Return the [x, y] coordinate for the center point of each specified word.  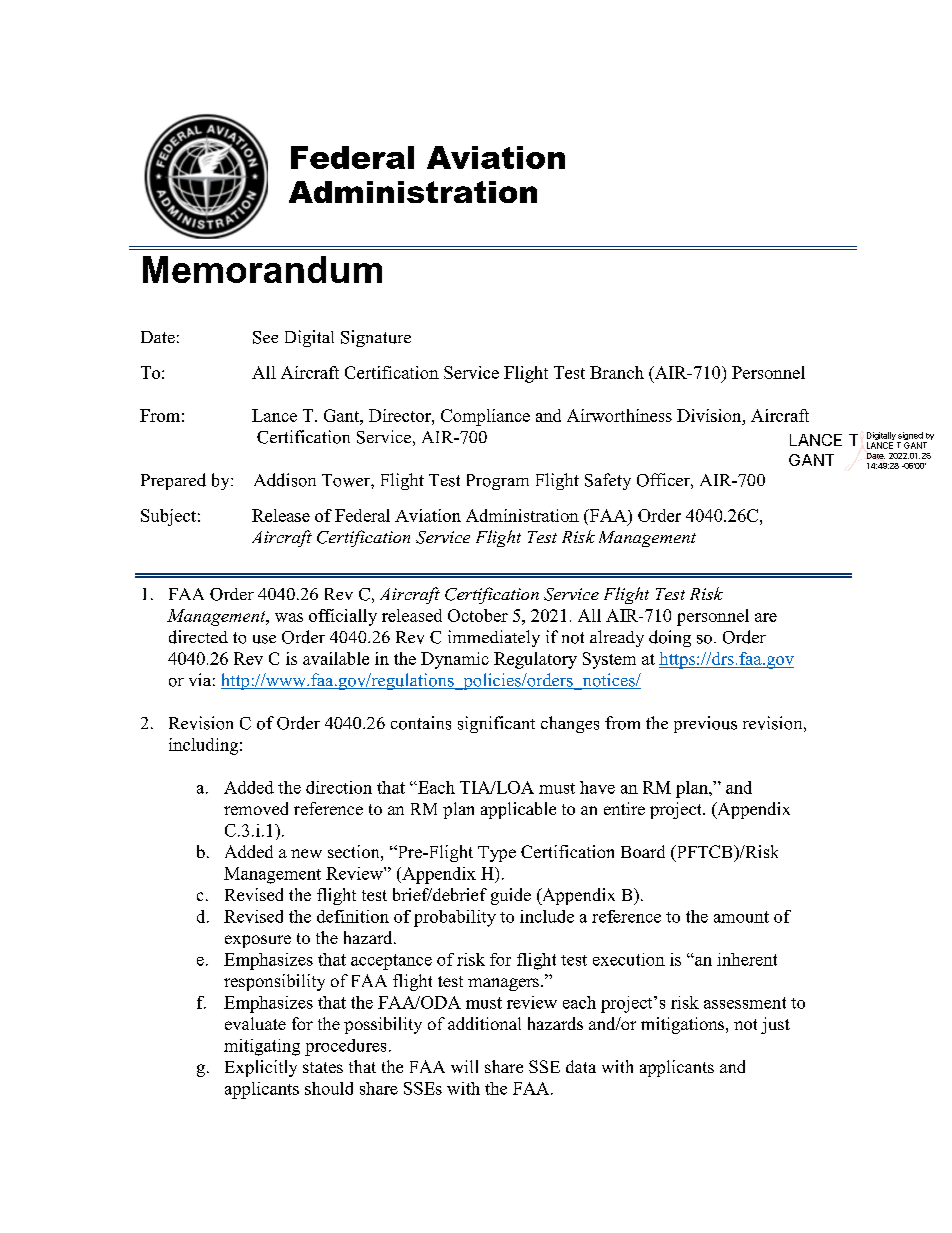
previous [705, 724]
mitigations [684, 1025]
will [464, 1066]
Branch [617, 372]
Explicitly [261, 1068]
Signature [376, 338]
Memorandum [262, 269]
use [264, 639]
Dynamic [455, 660]
